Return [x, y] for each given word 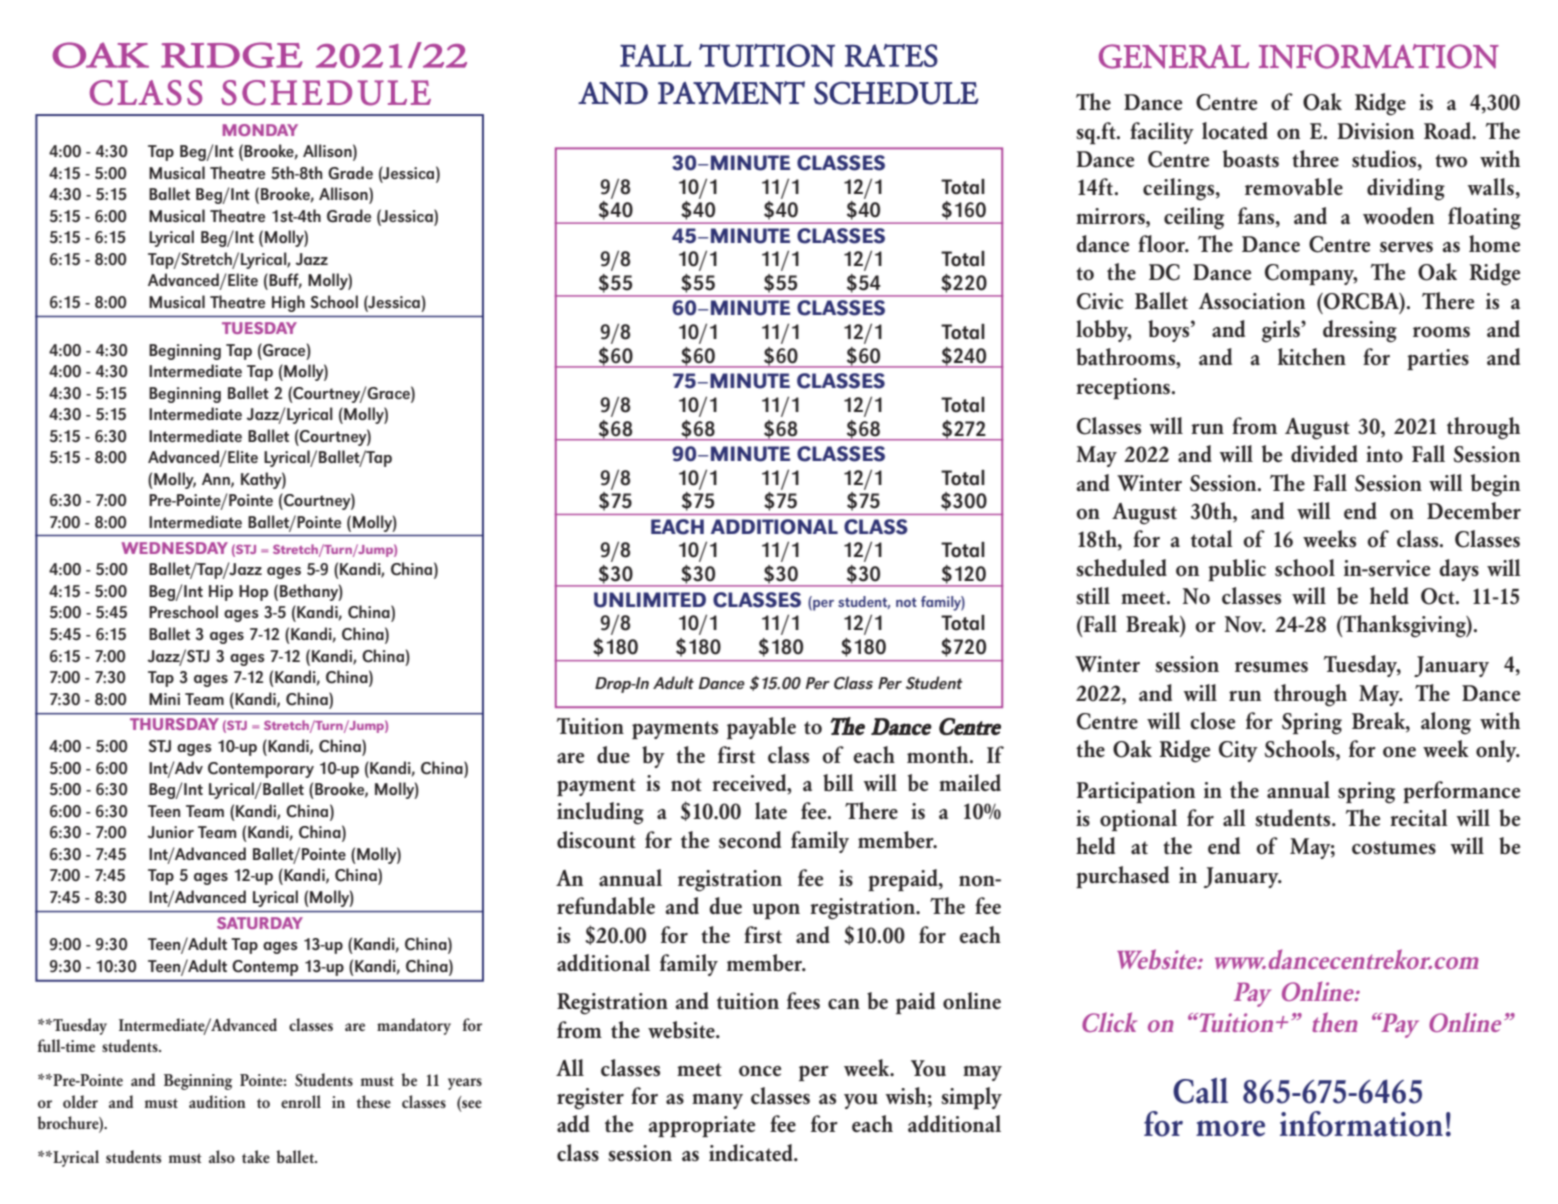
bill [838, 782]
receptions [1123, 388]
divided [1324, 453]
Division [1375, 131]
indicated [752, 1153]
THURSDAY [174, 724]
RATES [891, 55]
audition [217, 1101]
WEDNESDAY [175, 548]
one [1399, 751]
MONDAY [260, 130]
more [1230, 1128]
